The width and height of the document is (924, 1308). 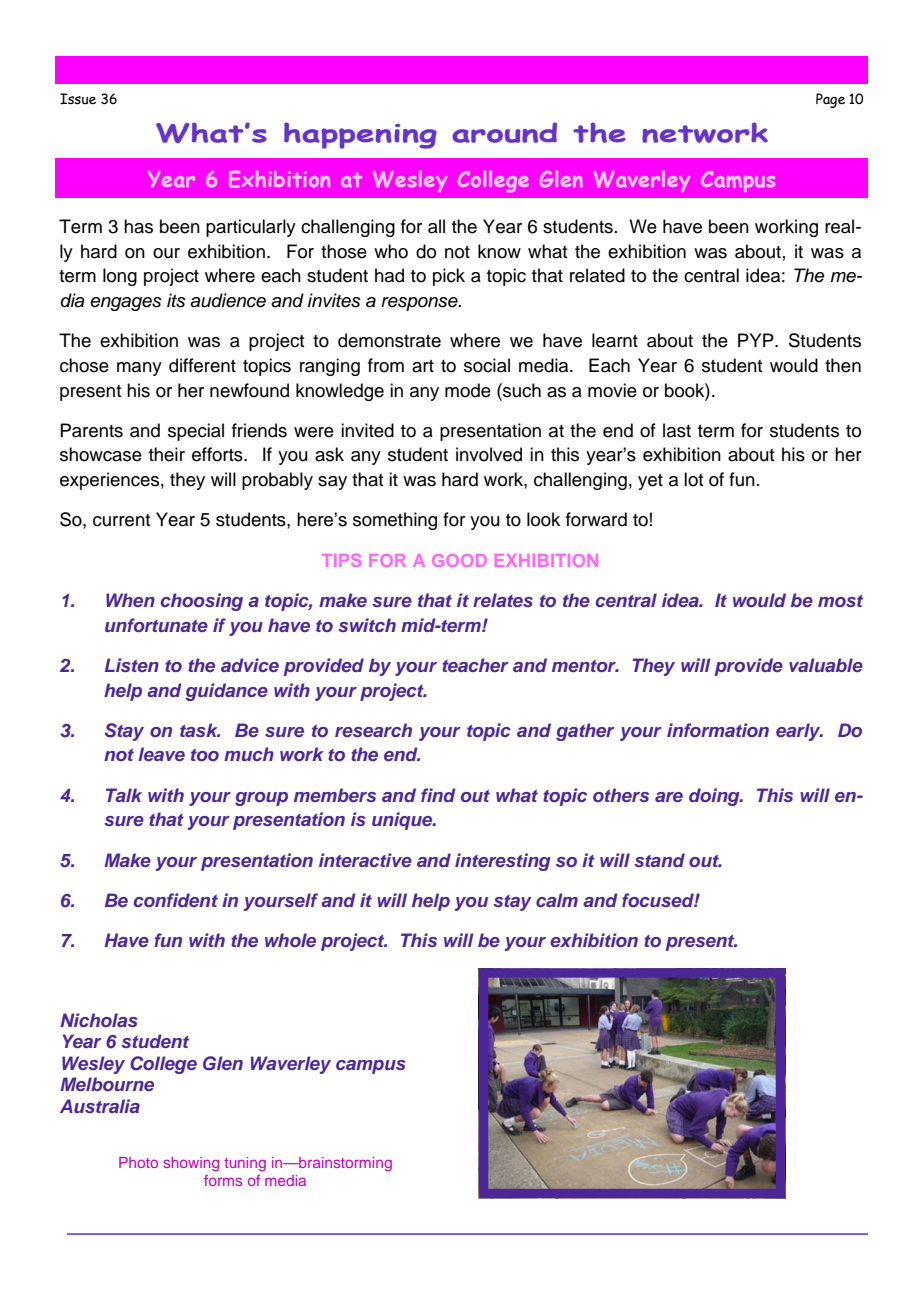 I want to click on Page, so click(x=830, y=100).
